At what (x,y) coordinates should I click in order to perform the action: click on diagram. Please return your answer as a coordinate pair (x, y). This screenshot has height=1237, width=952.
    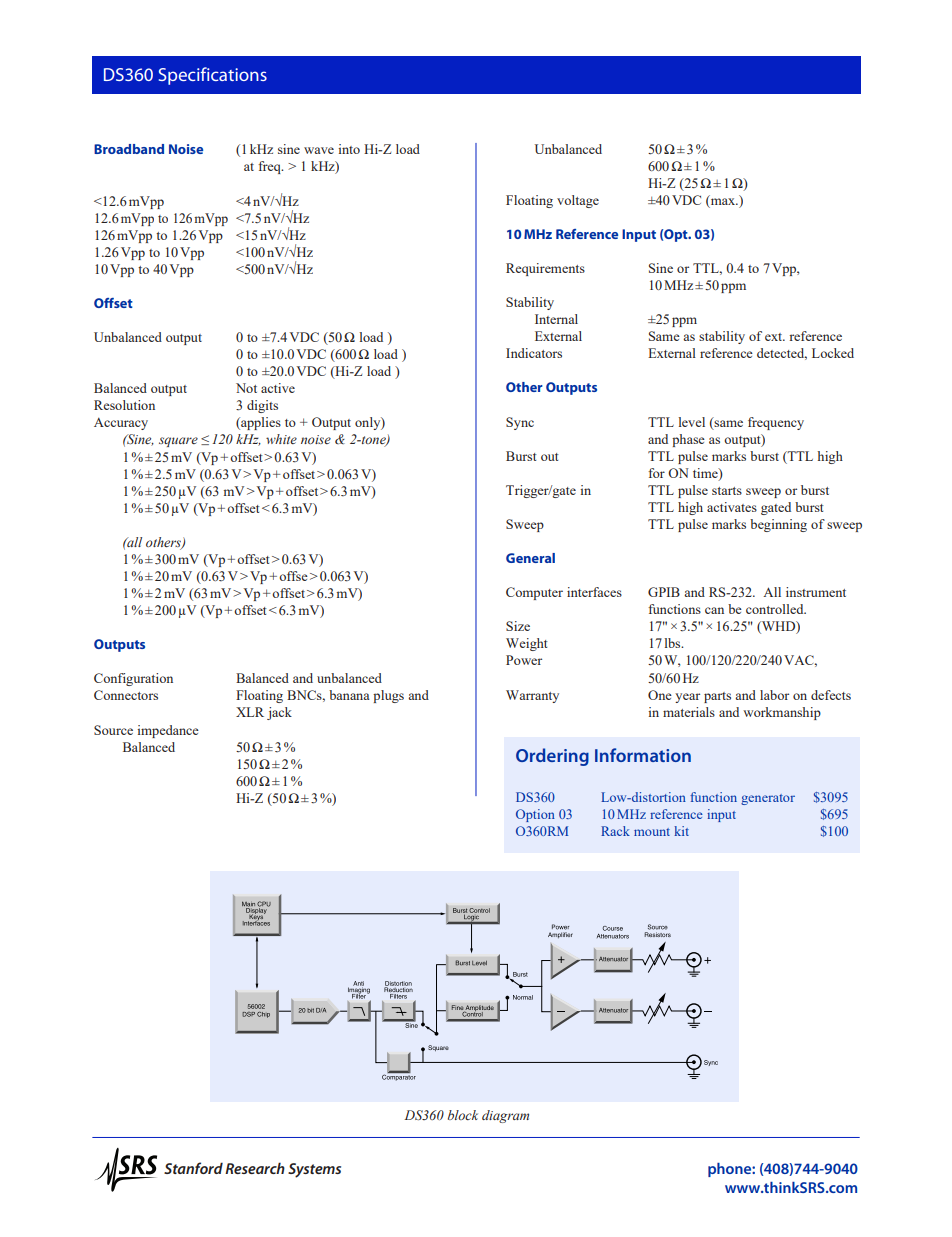
    Looking at the image, I should click on (505, 1116).
